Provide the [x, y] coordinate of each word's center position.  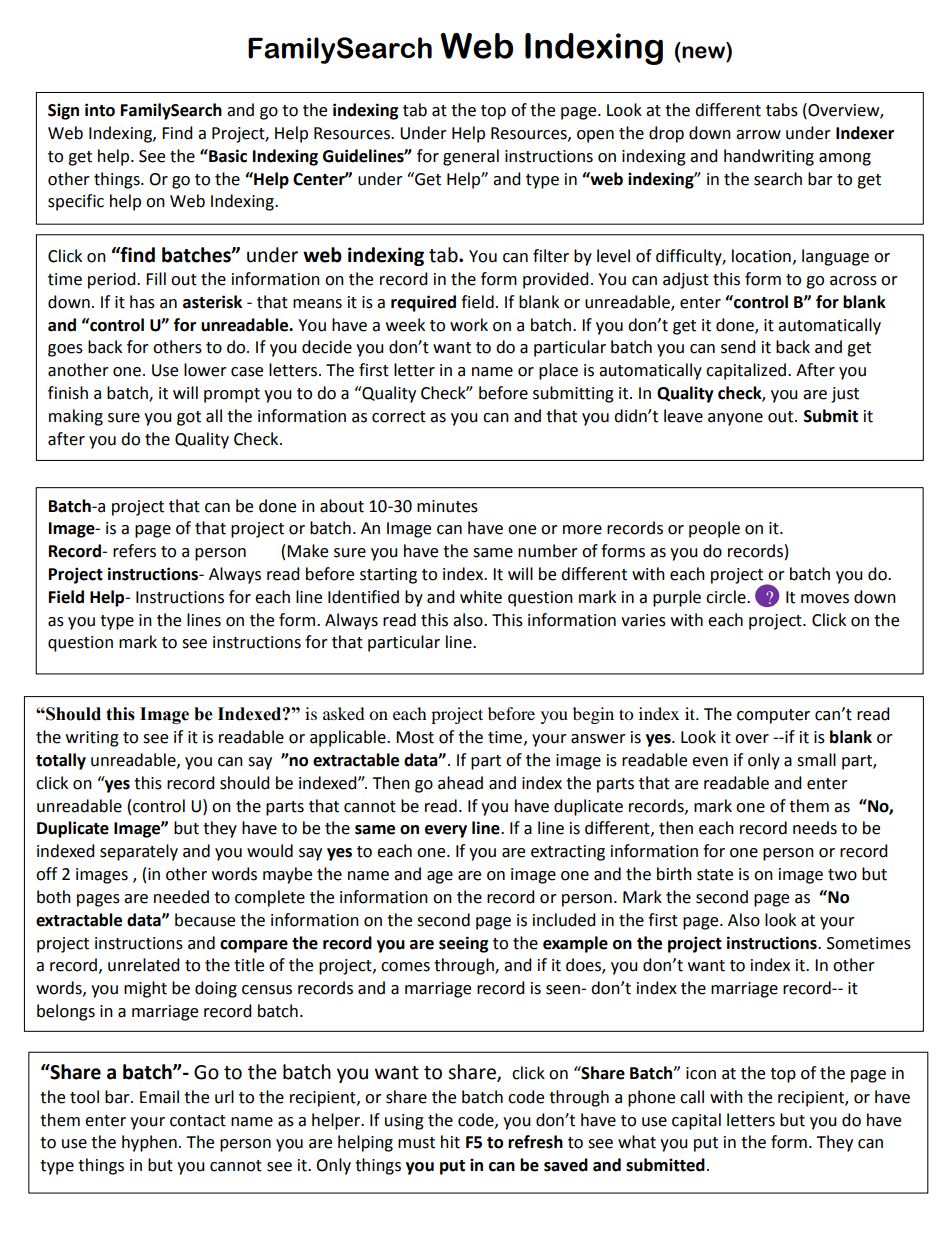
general [471, 157]
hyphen [149, 1143]
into [100, 110]
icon [701, 1073]
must [416, 1143]
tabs [782, 110]
